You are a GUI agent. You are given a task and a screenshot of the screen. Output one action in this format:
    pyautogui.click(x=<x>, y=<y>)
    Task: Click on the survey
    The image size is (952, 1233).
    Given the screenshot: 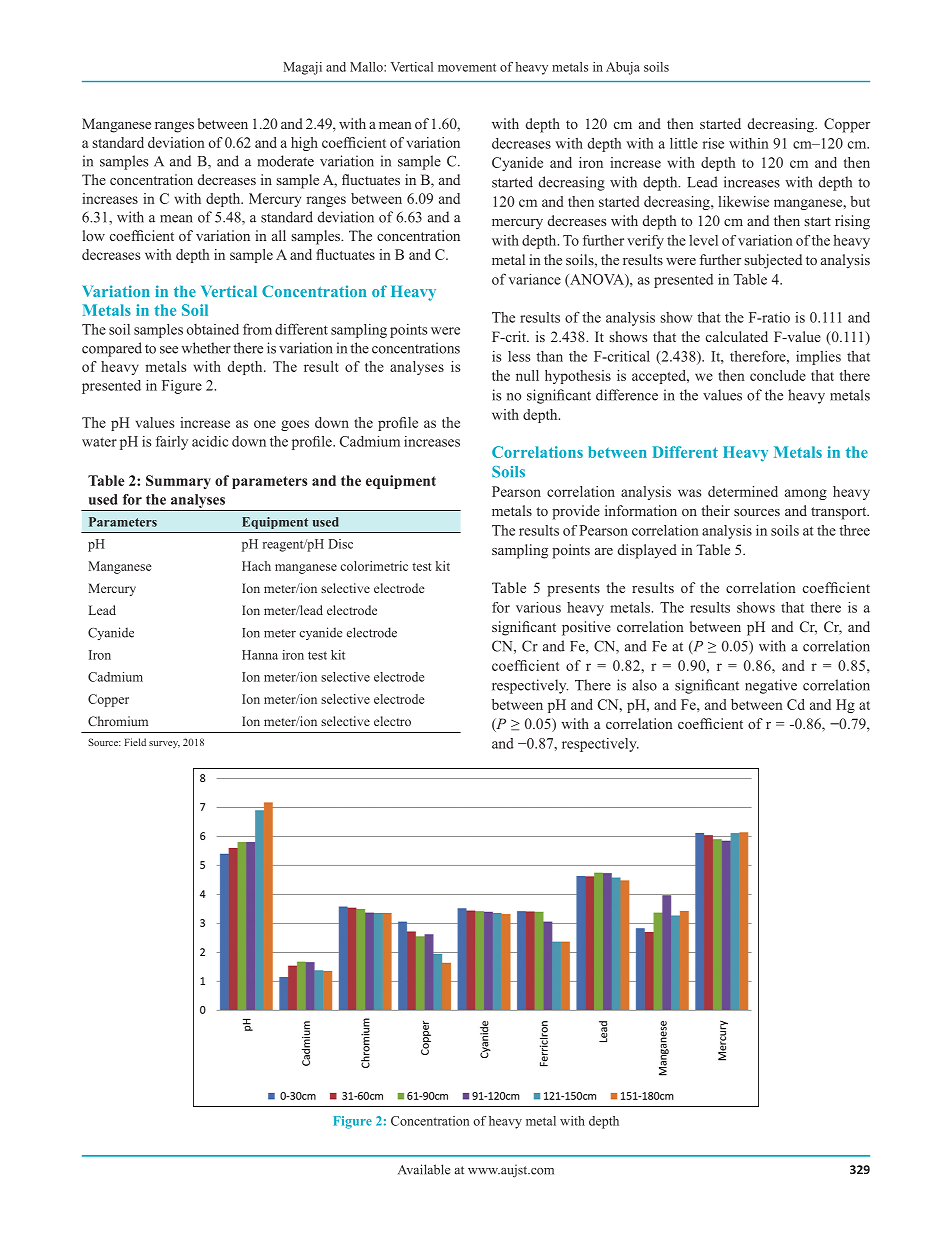 What is the action you would take?
    pyautogui.click(x=164, y=744)
